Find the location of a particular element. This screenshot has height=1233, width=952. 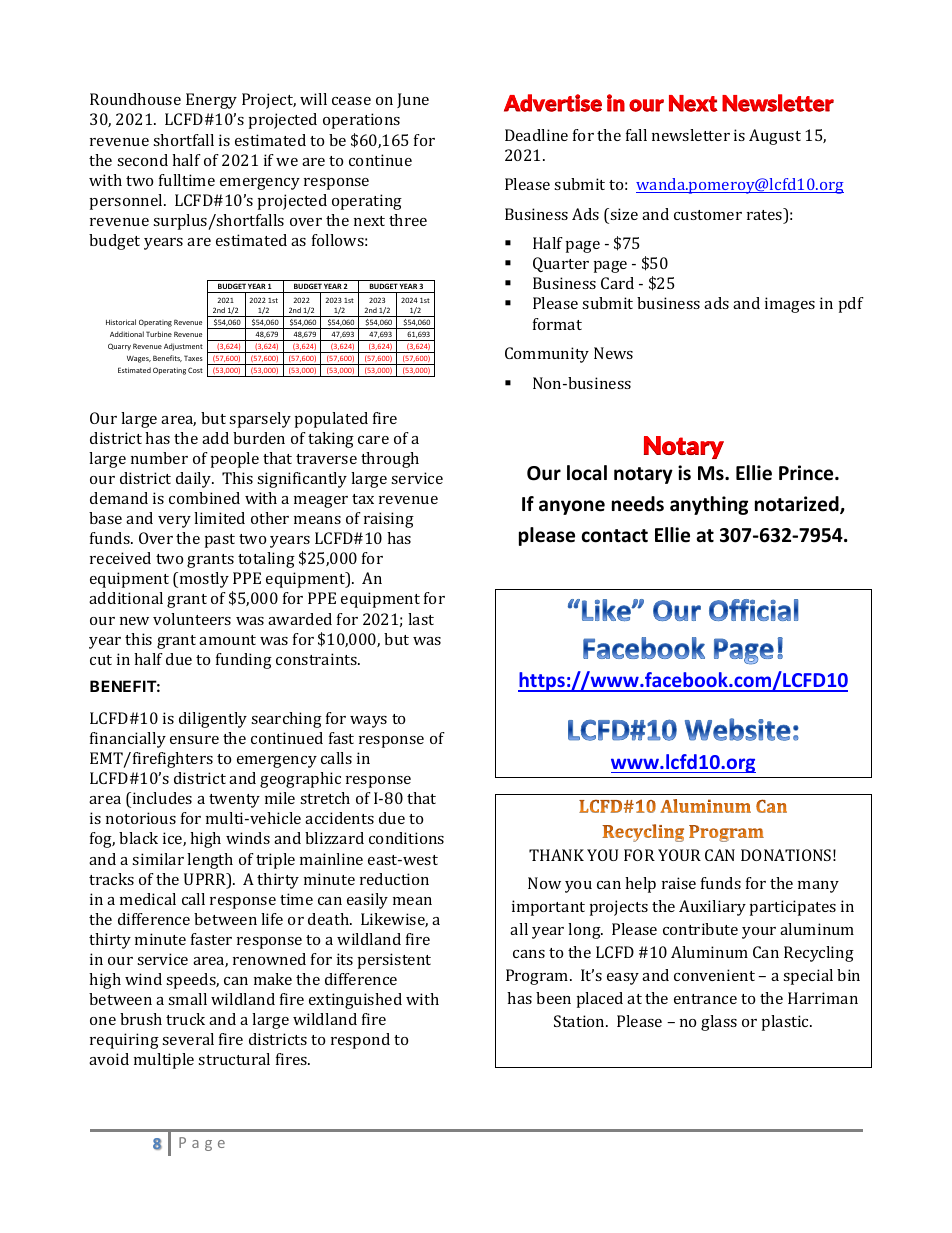

Taxes is located at coordinates (193, 358).
